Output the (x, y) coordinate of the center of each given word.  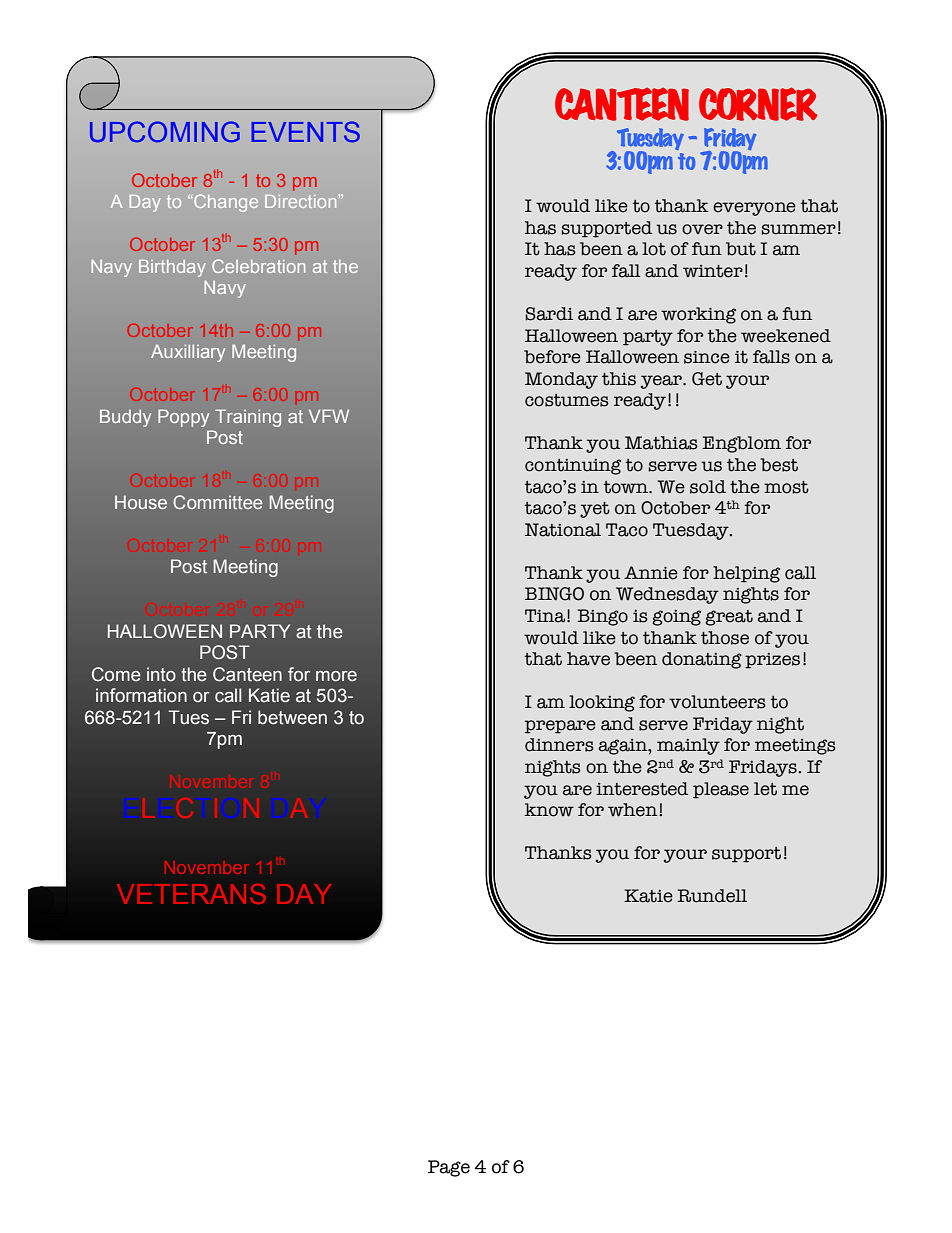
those (725, 638)
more (336, 676)
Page (449, 1168)
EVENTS (305, 131)
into (161, 674)
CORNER (758, 104)
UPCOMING (165, 131)
